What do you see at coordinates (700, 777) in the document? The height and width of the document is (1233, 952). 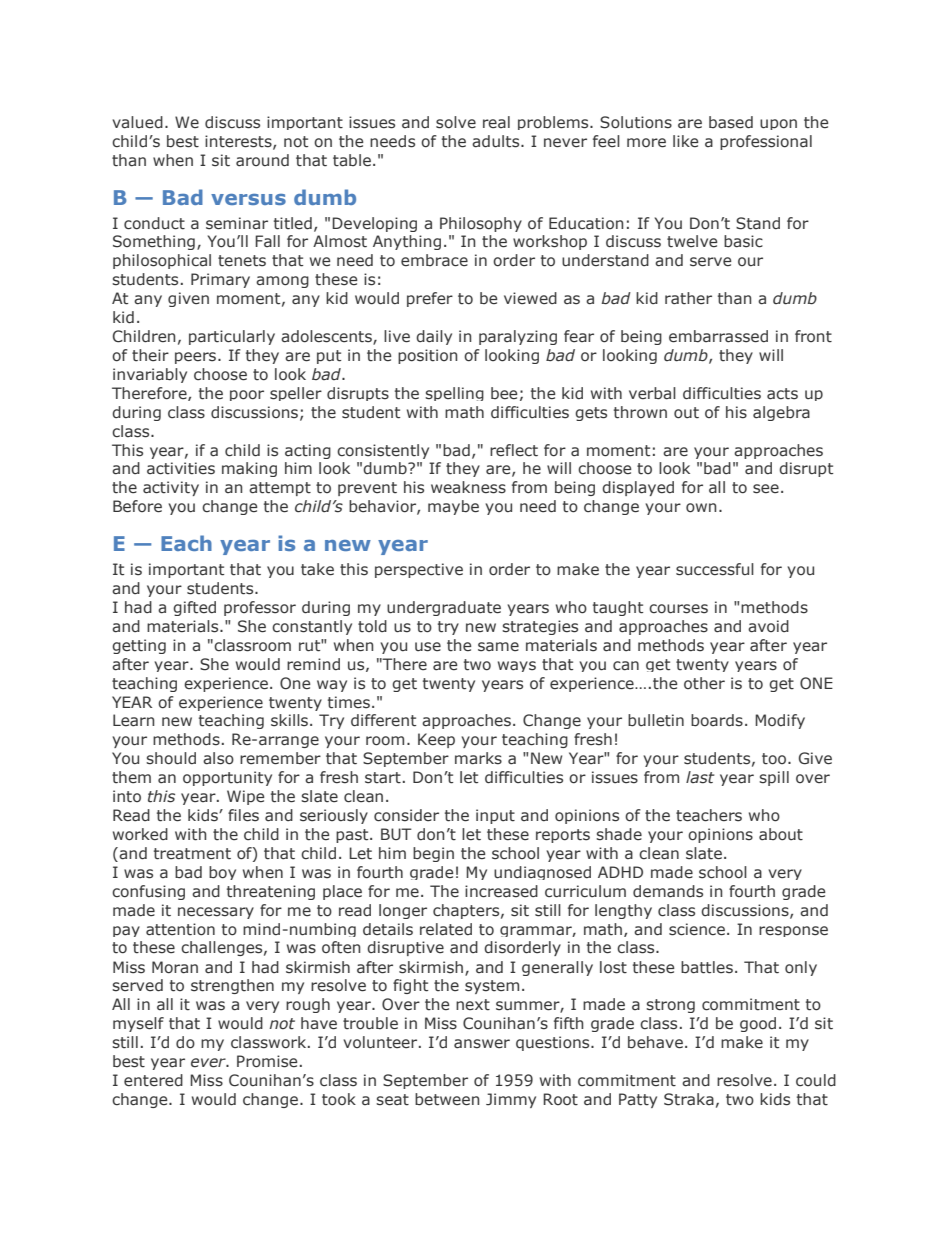 I see `last` at bounding box center [700, 777].
